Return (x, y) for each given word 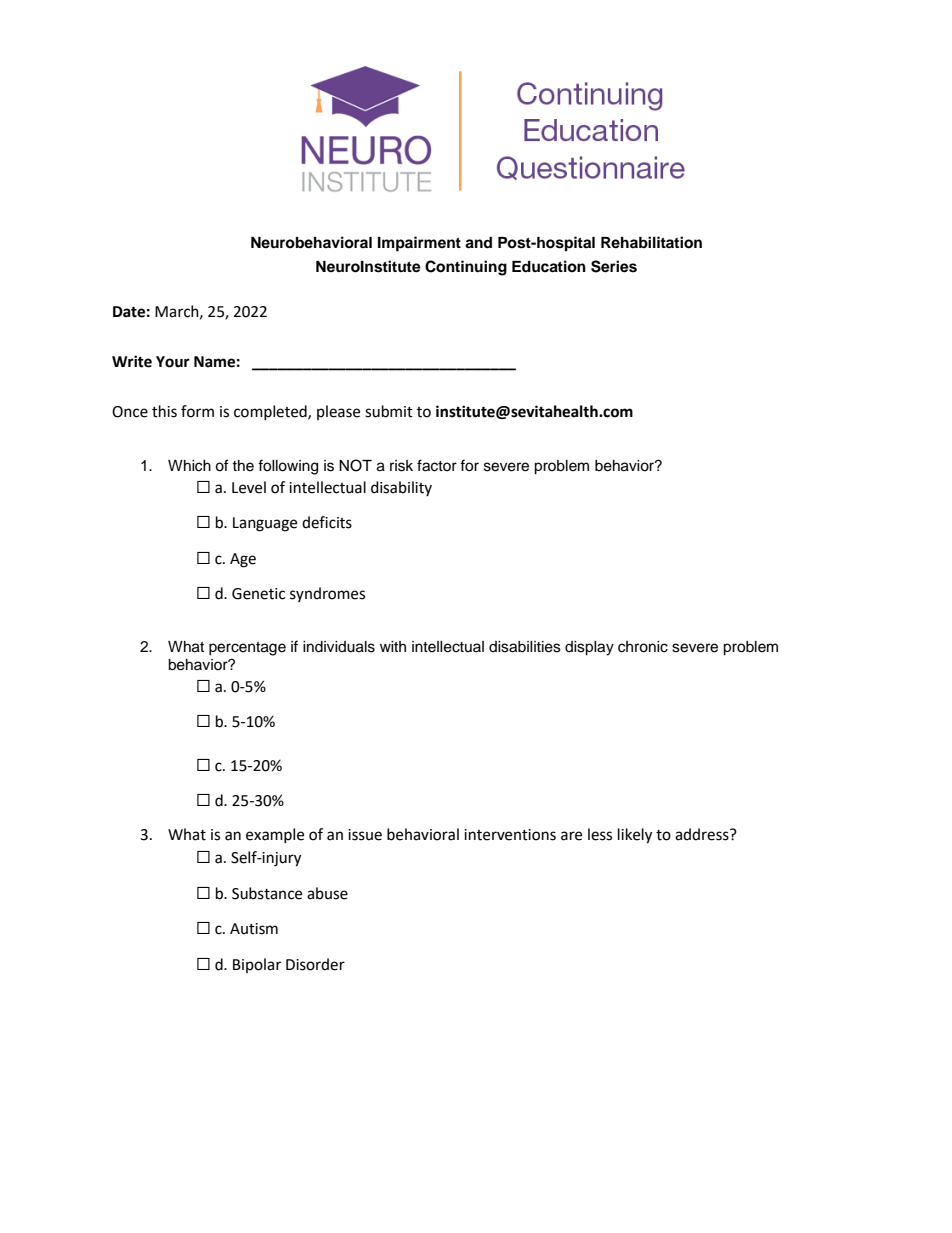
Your (173, 362)
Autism (254, 929)
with (393, 646)
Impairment (419, 244)
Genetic (258, 594)
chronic (643, 647)
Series (614, 266)
